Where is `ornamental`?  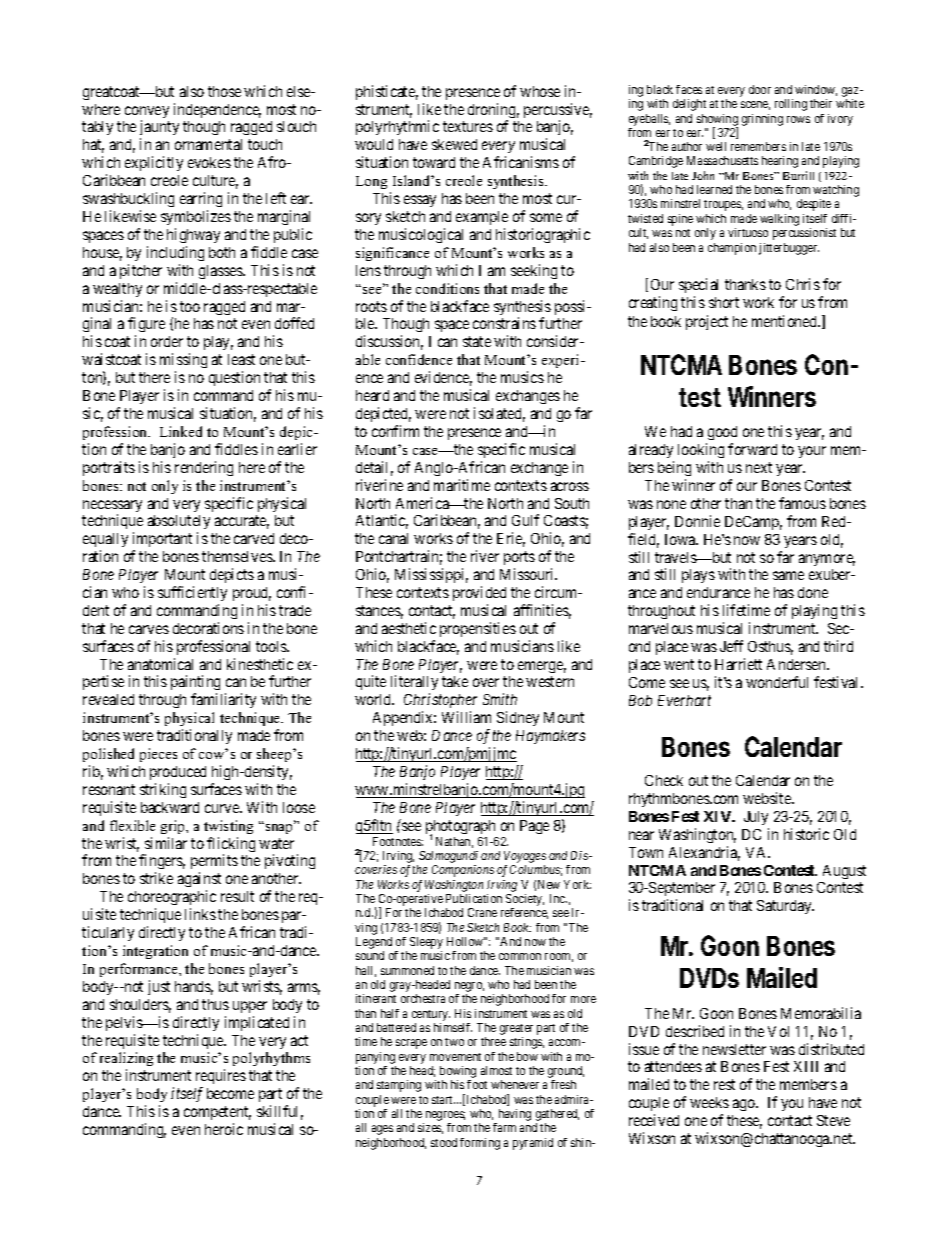 ornamental is located at coordinates (208, 144).
